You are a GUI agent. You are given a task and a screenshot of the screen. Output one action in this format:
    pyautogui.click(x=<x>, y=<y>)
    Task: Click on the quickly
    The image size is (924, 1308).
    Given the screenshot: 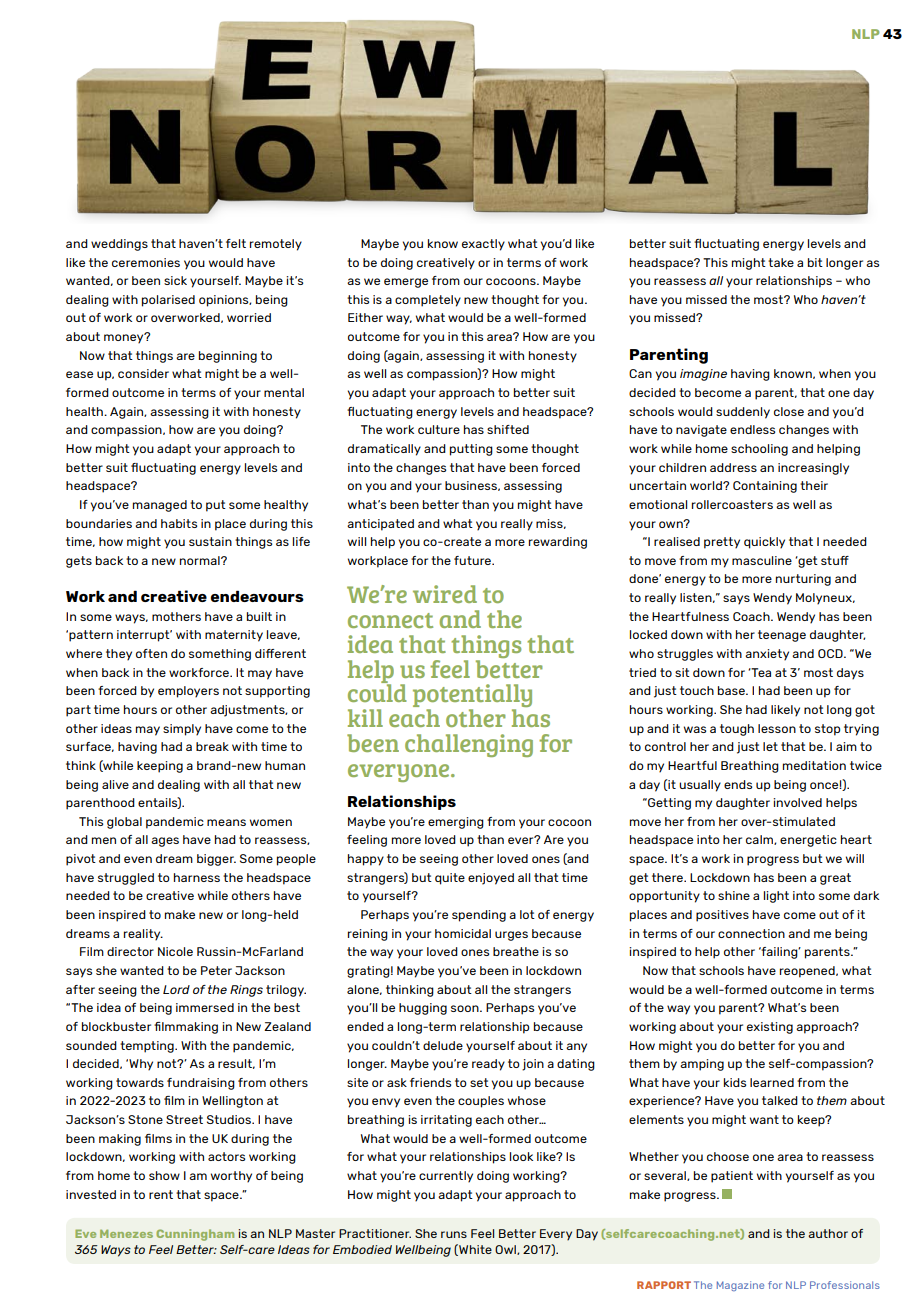 What is the action you would take?
    pyautogui.click(x=764, y=543)
